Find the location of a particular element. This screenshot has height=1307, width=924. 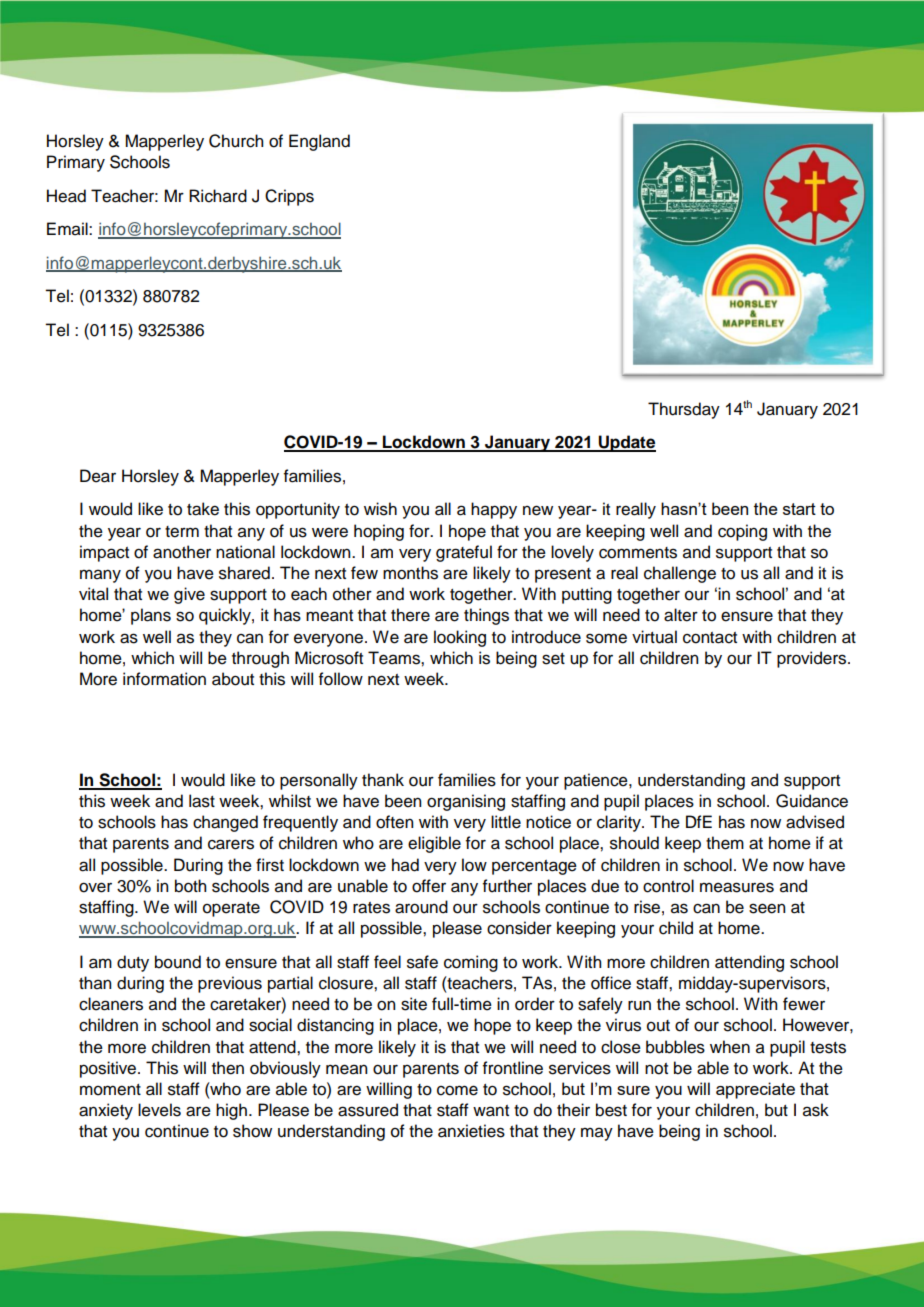

England is located at coordinates (319, 142).
